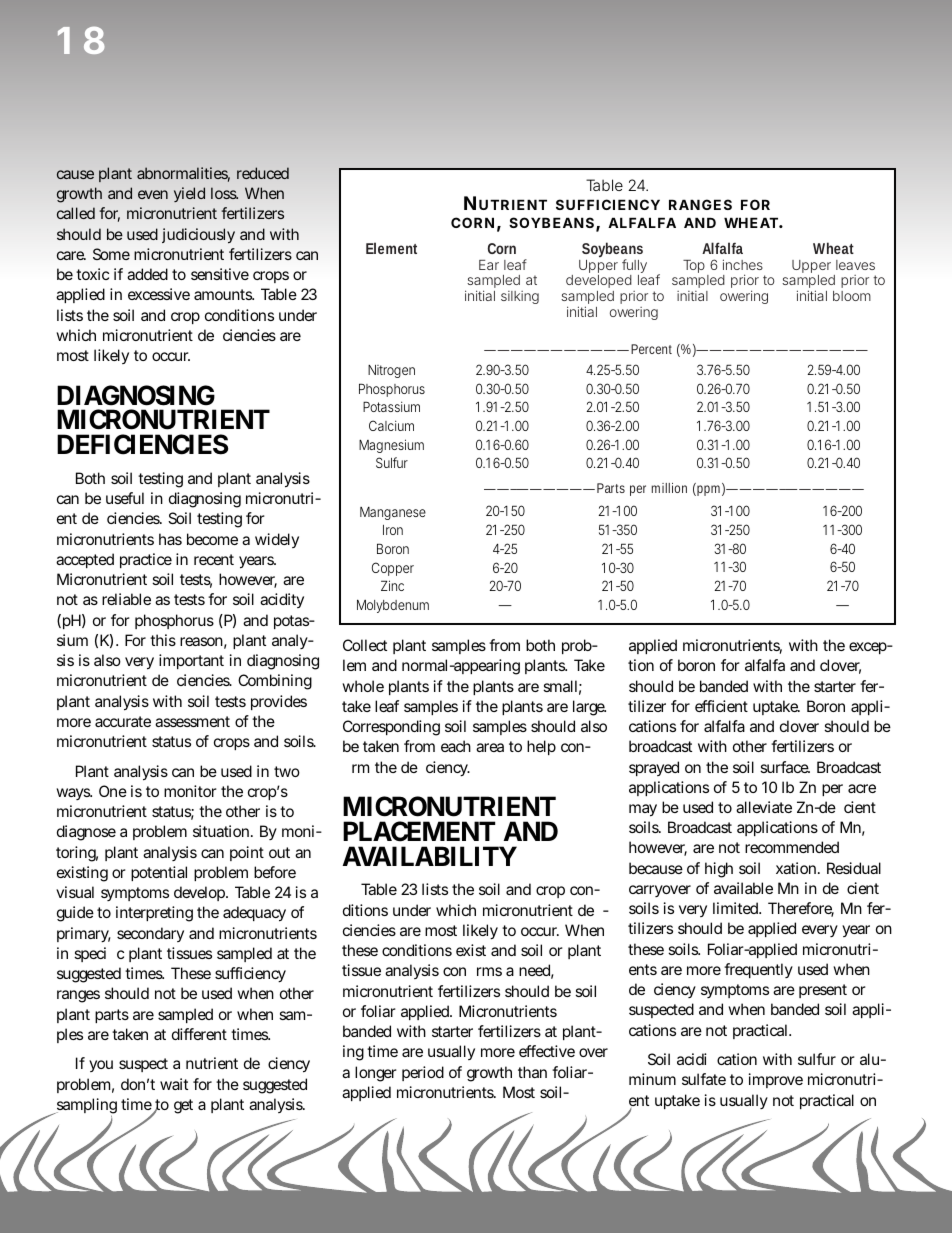 The height and width of the page is (1233, 952). Describe the element at coordinates (125, 498) in the page. I see `useful` at that location.
